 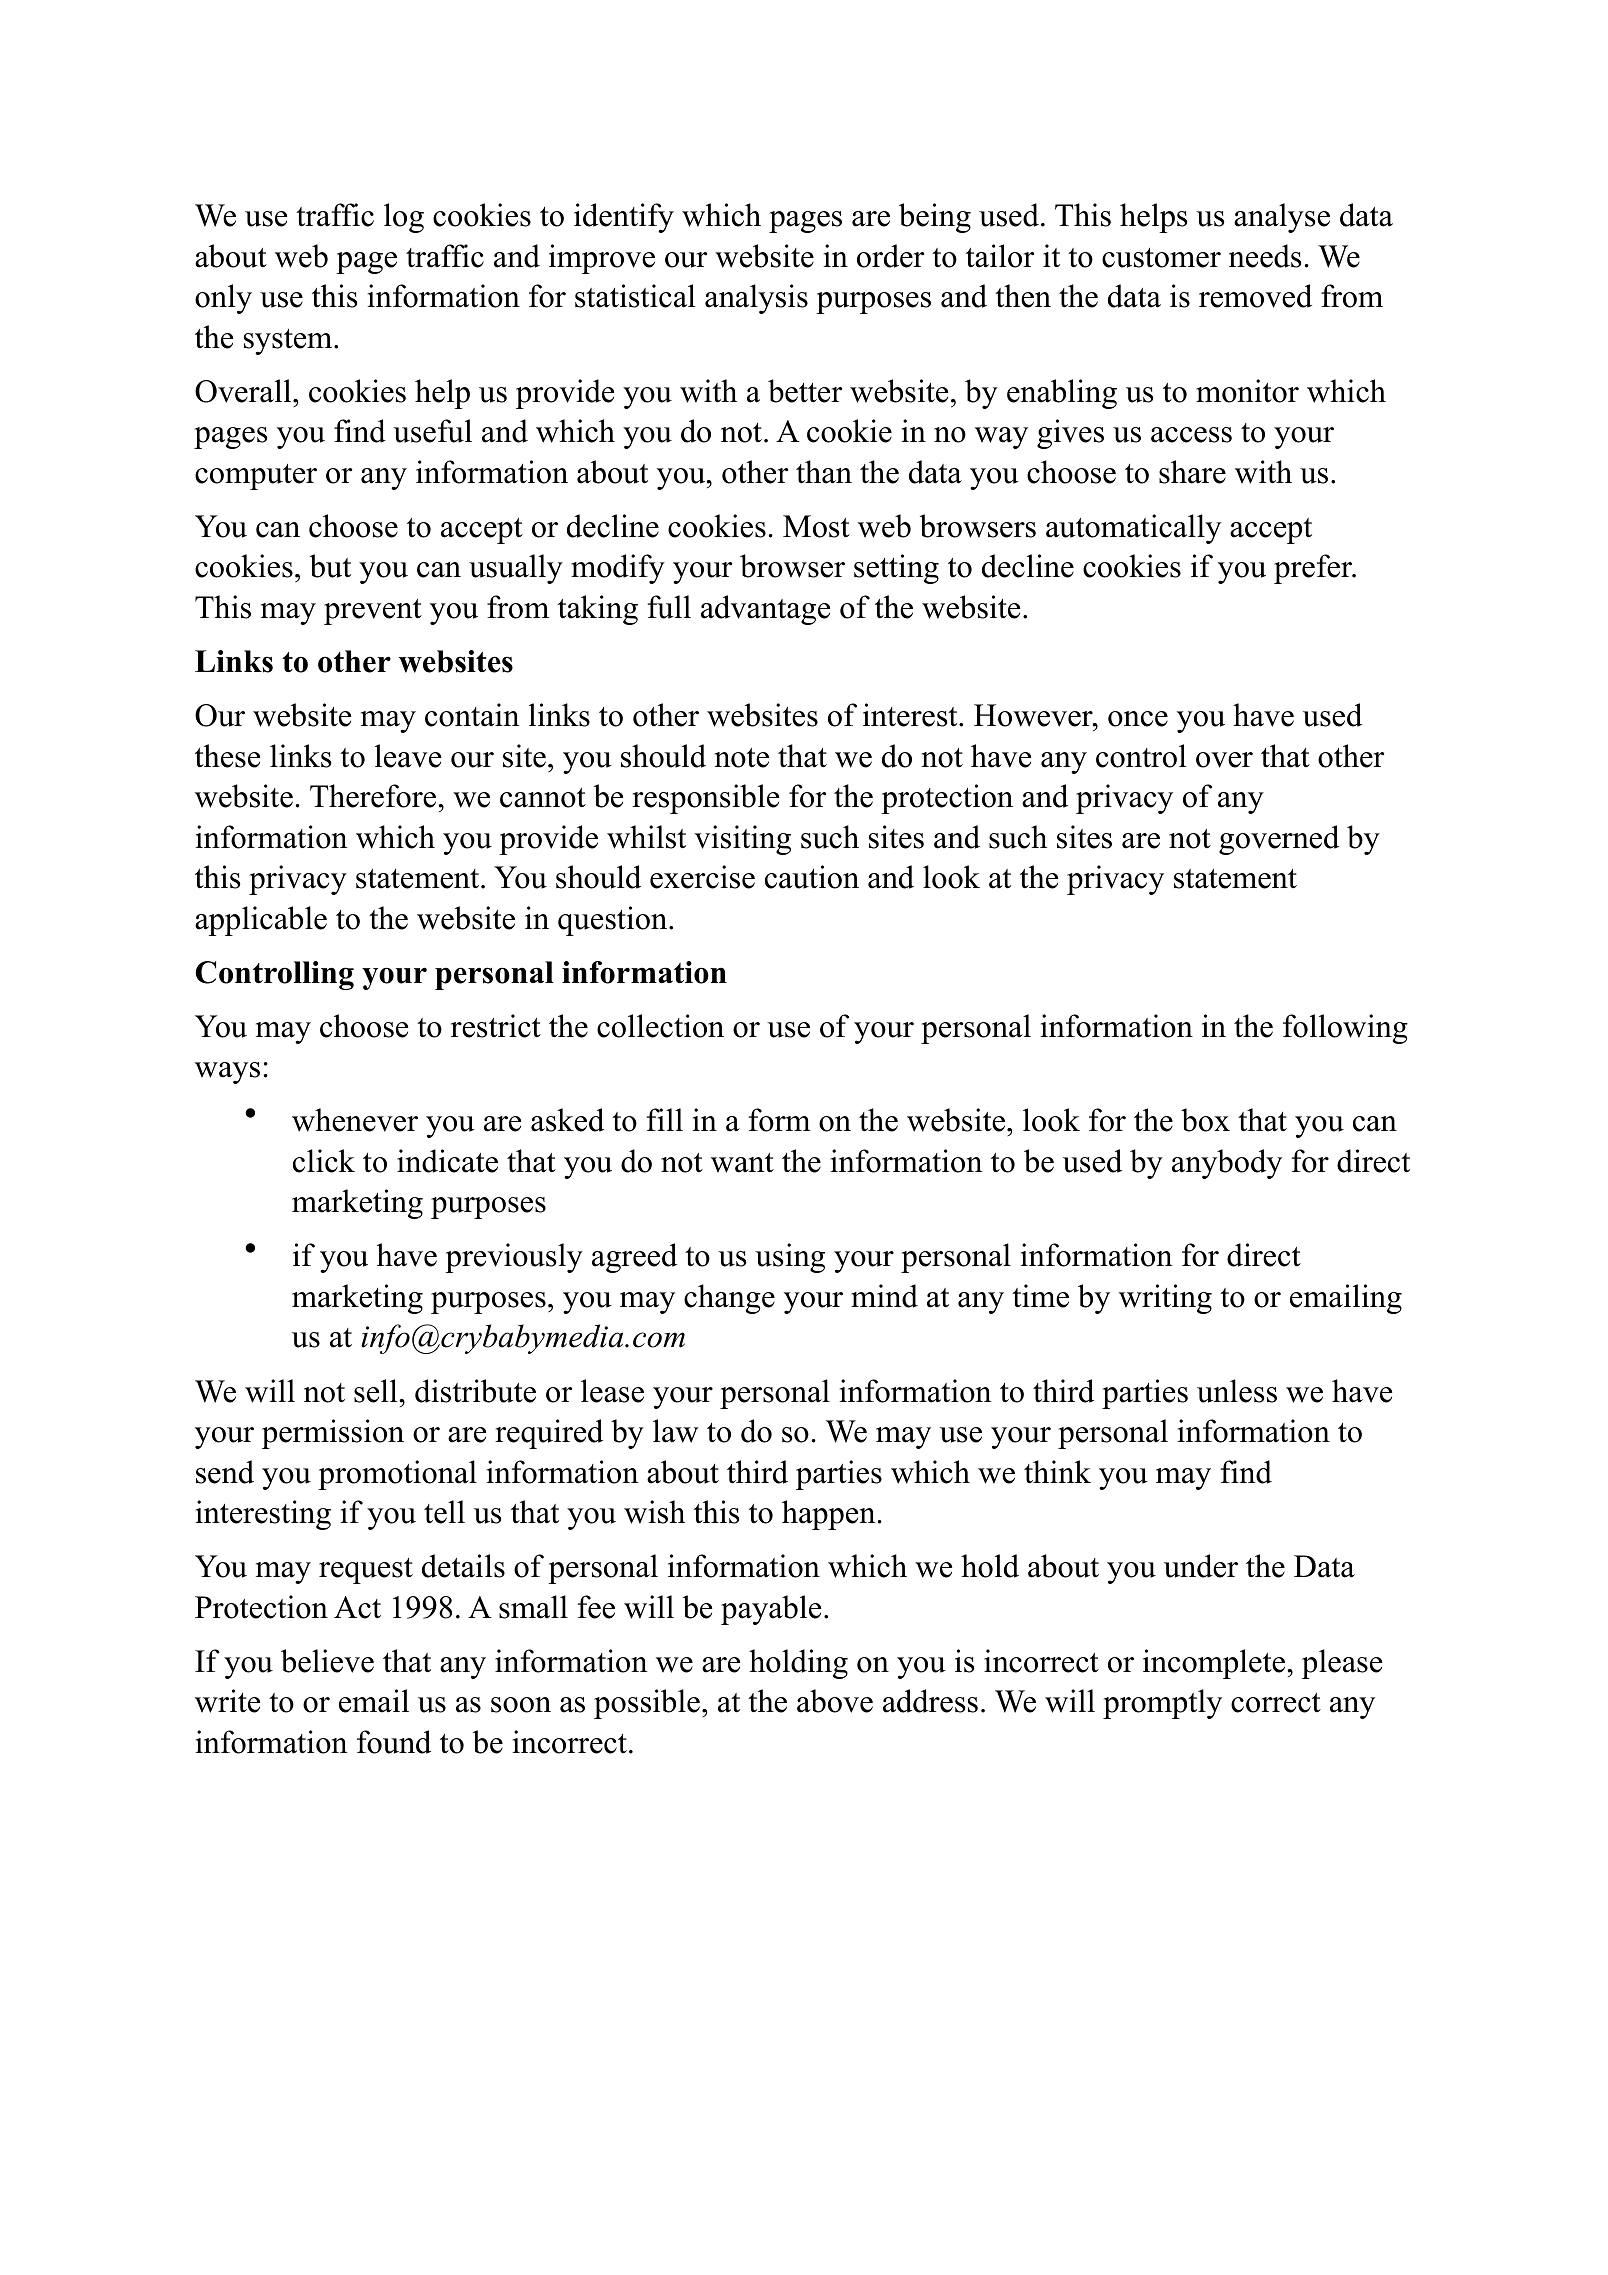 What do you see at coordinates (1314, 569) in the page?
I see `prefer` at bounding box center [1314, 569].
